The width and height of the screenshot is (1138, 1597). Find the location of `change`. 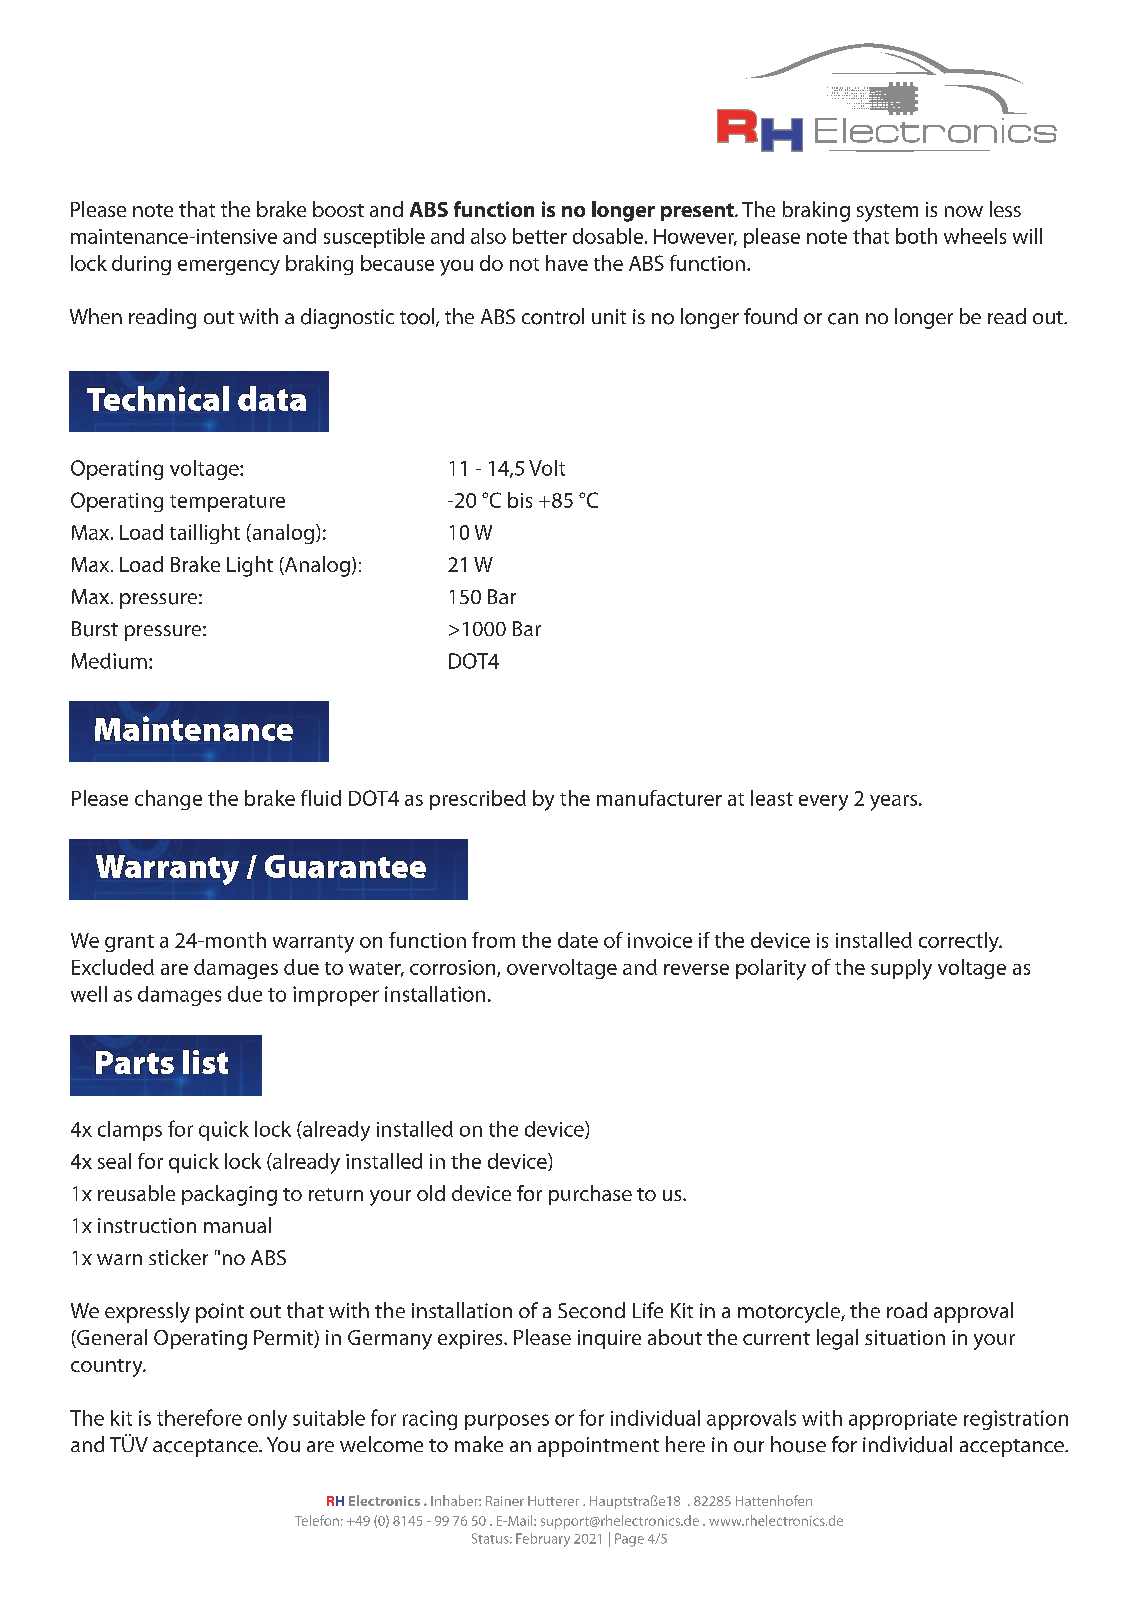

change is located at coordinates (168, 800).
